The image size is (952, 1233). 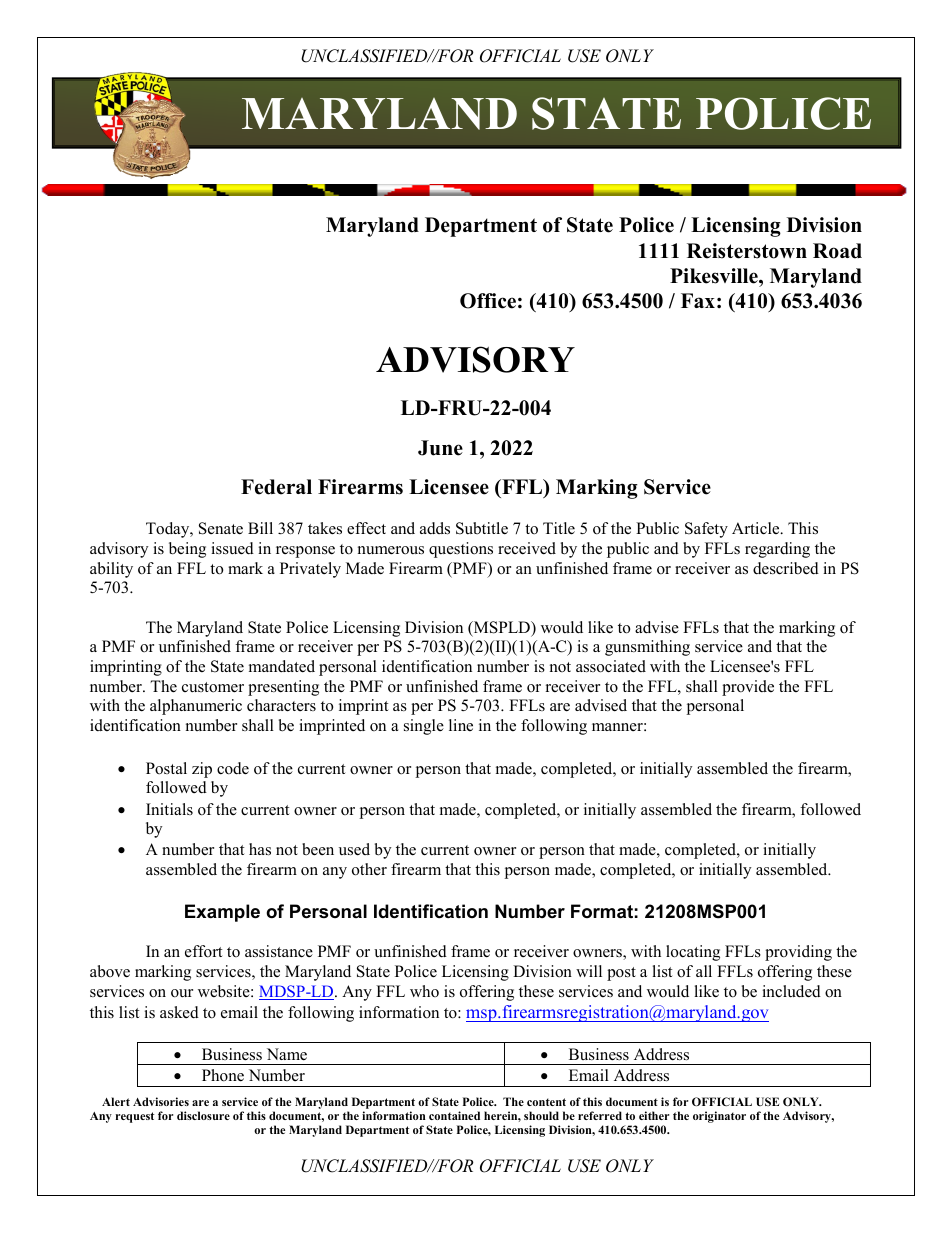 What do you see at coordinates (276, 487) in the document?
I see `Federal` at bounding box center [276, 487].
